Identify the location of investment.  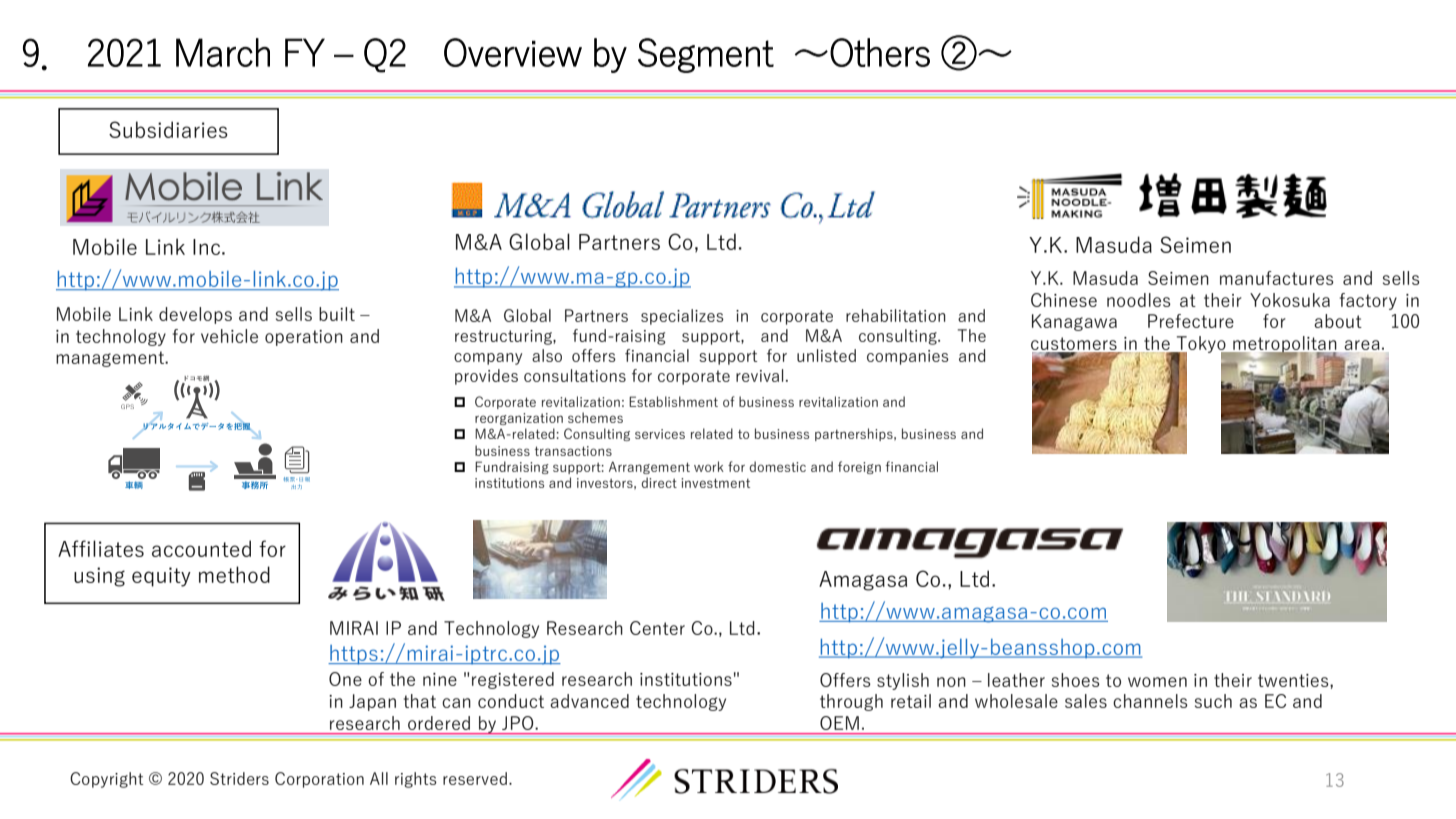
(715, 483).
